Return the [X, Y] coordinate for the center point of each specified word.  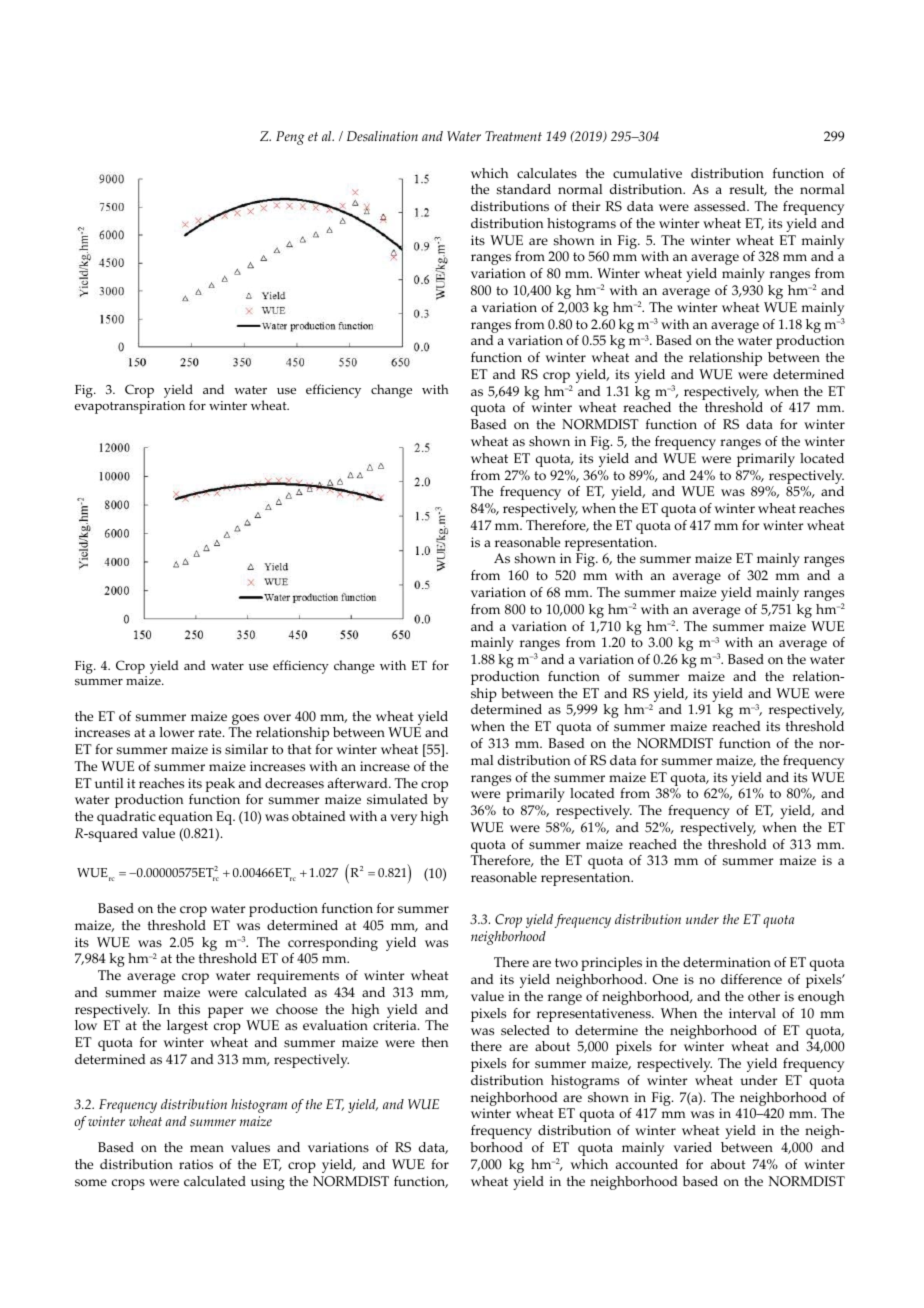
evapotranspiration [130, 407]
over [277, 718]
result [748, 190]
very [403, 819]
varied [693, 1147]
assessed [721, 206]
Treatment [513, 136]
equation [186, 818]
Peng [290, 138]
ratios [196, 1164]
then [435, 1042]
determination [727, 962]
